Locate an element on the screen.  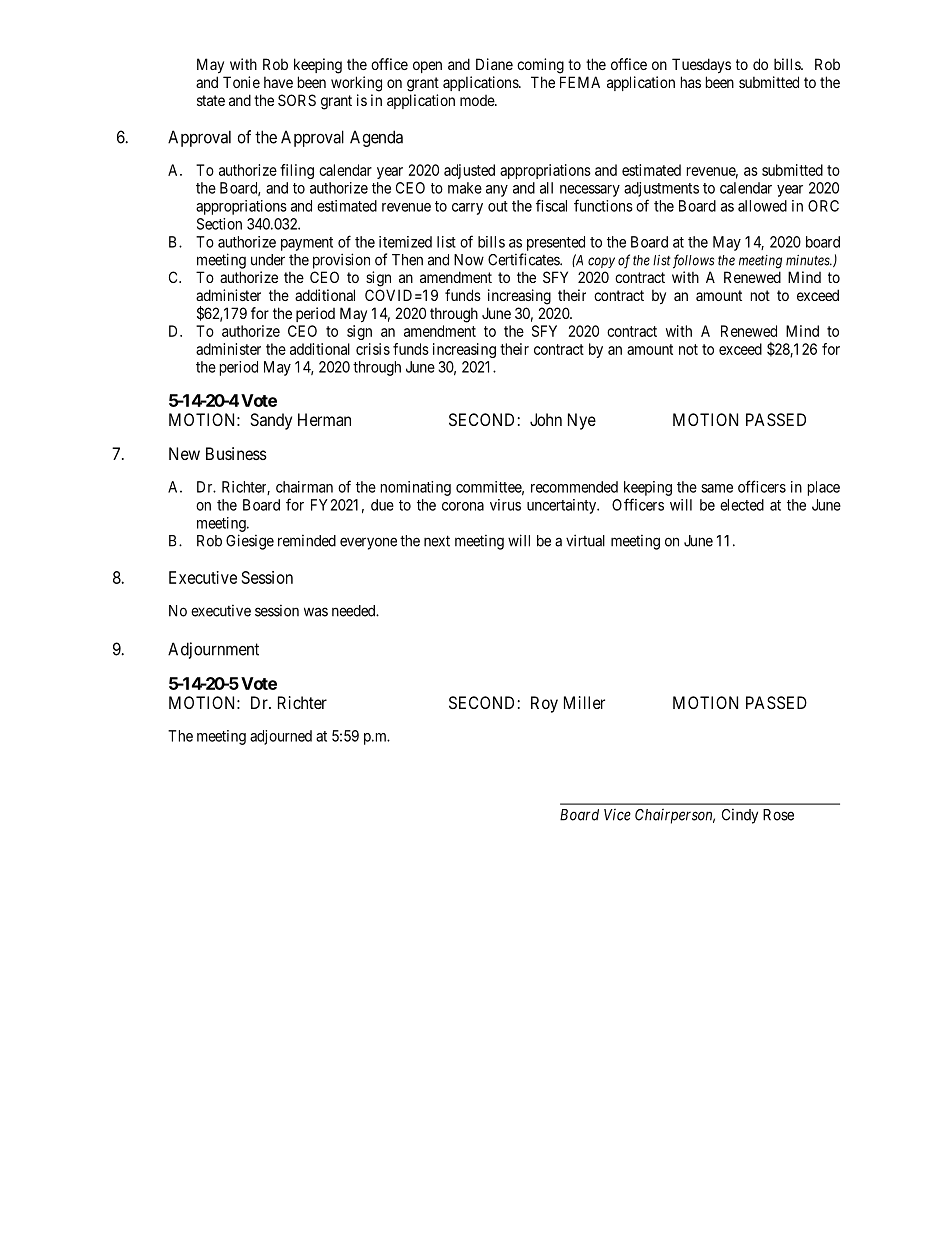
crisis is located at coordinates (373, 349).
